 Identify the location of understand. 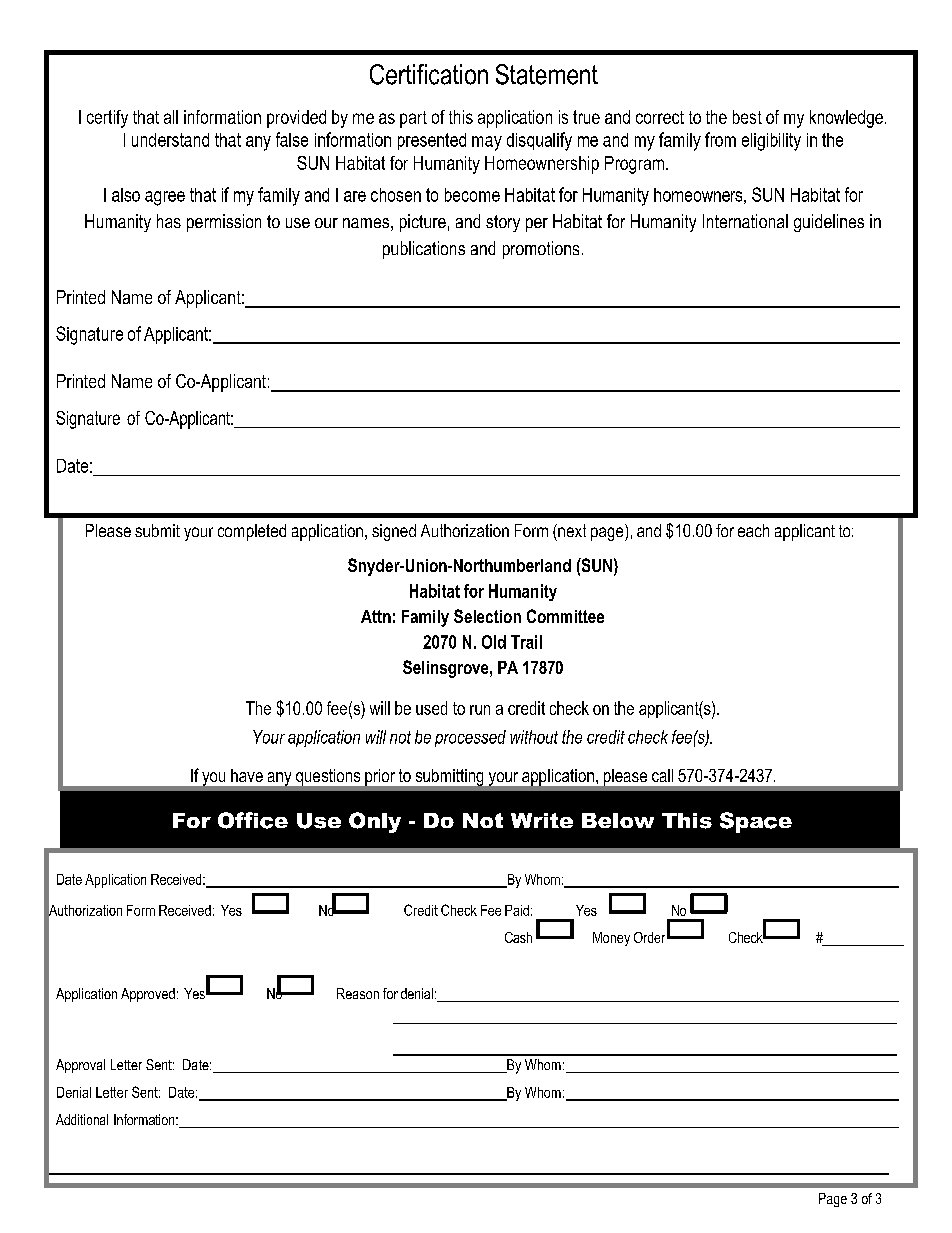
(170, 140).
